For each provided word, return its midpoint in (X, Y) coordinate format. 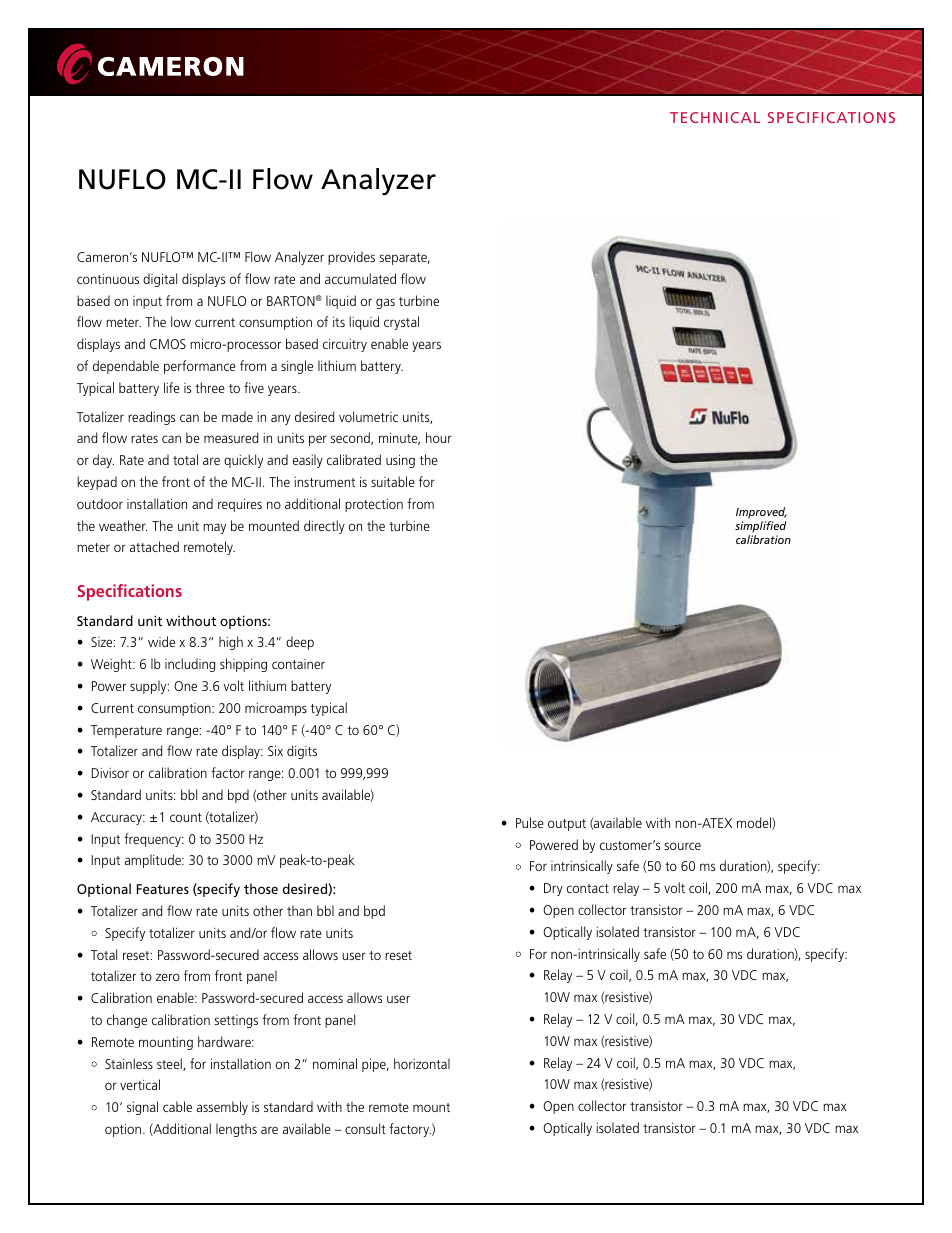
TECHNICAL (715, 117)
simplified (760, 528)
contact (588, 888)
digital (160, 280)
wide (161, 641)
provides (351, 258)
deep (300, 643)
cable (177, 1106)
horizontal (422, 1063)
